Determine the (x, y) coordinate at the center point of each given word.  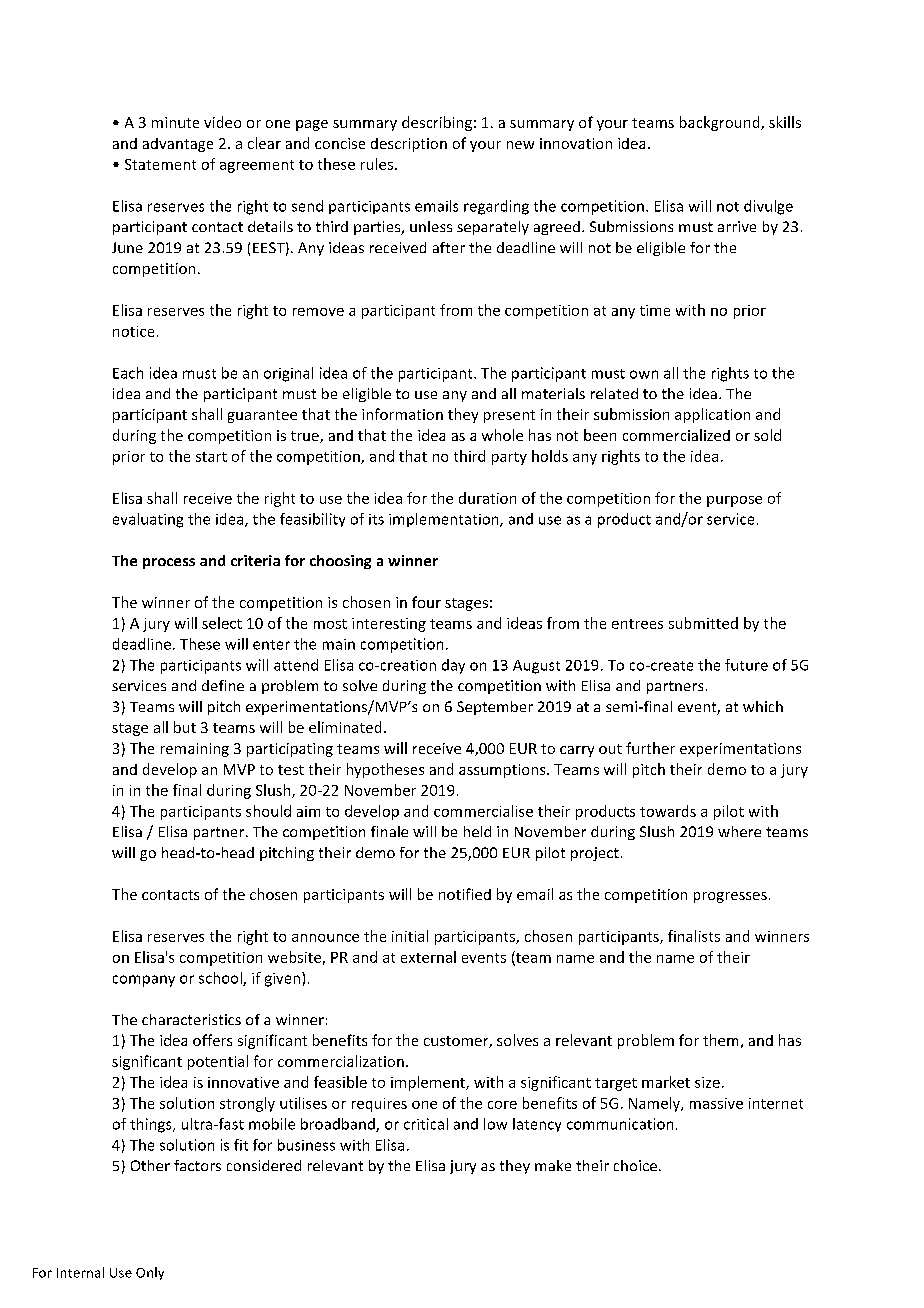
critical (426, 1124)
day (453, 666)
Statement (160, 164)
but (185, 727)
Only (150, 1273)
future (746, 665)
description (409, 145)
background (721, 123)
